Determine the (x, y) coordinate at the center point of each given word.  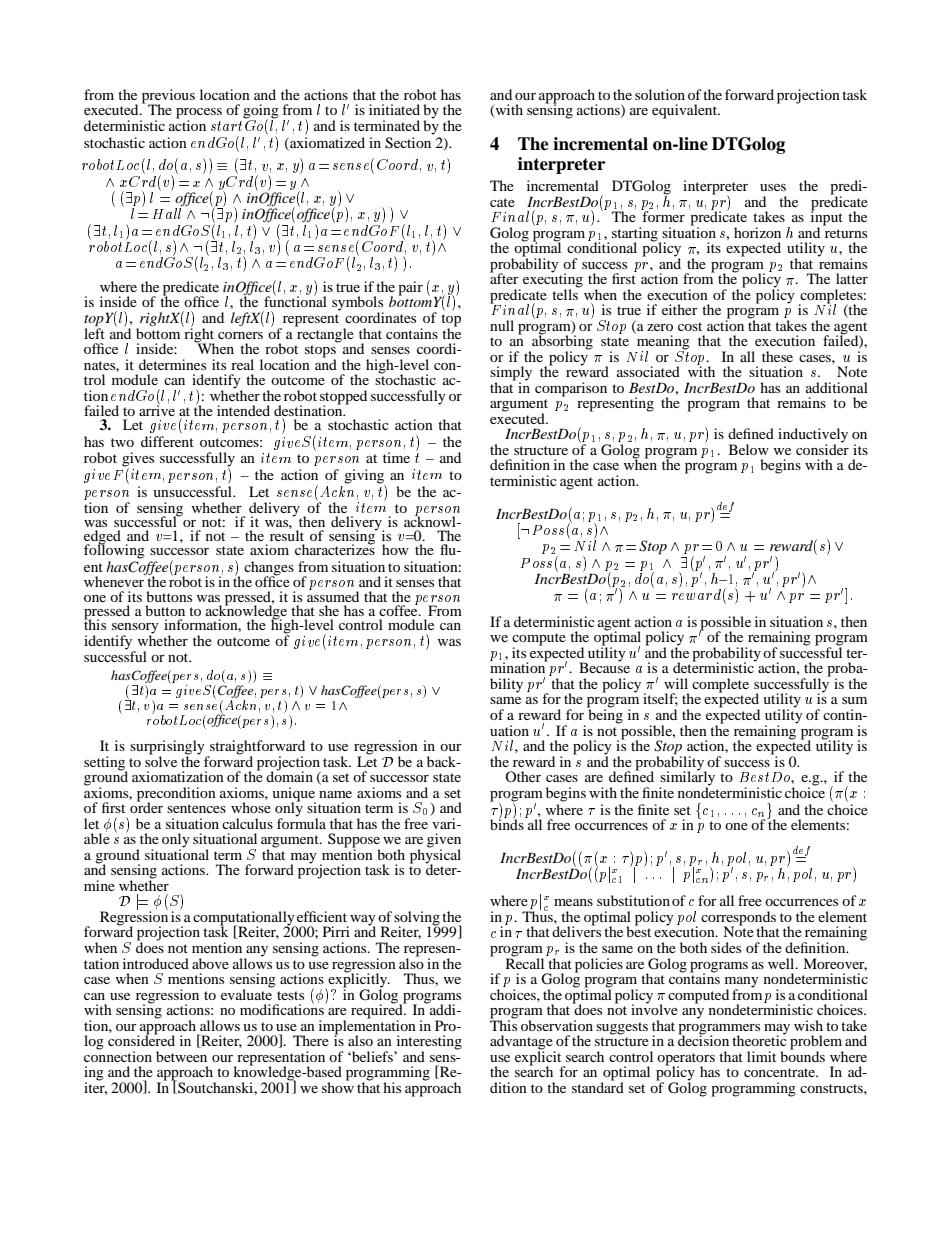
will (676, 683)
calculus (247, 823)
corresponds (738, 919)
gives (138, 460)
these (777, 356)
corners (240, 335)
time (396, 457)
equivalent (686, 111)
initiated (394, 109)
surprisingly (168, 748)
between (181, 1056)
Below (749, 449)
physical (435, 856)
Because (604, 667)
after (504, 277)
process (199, 114)
